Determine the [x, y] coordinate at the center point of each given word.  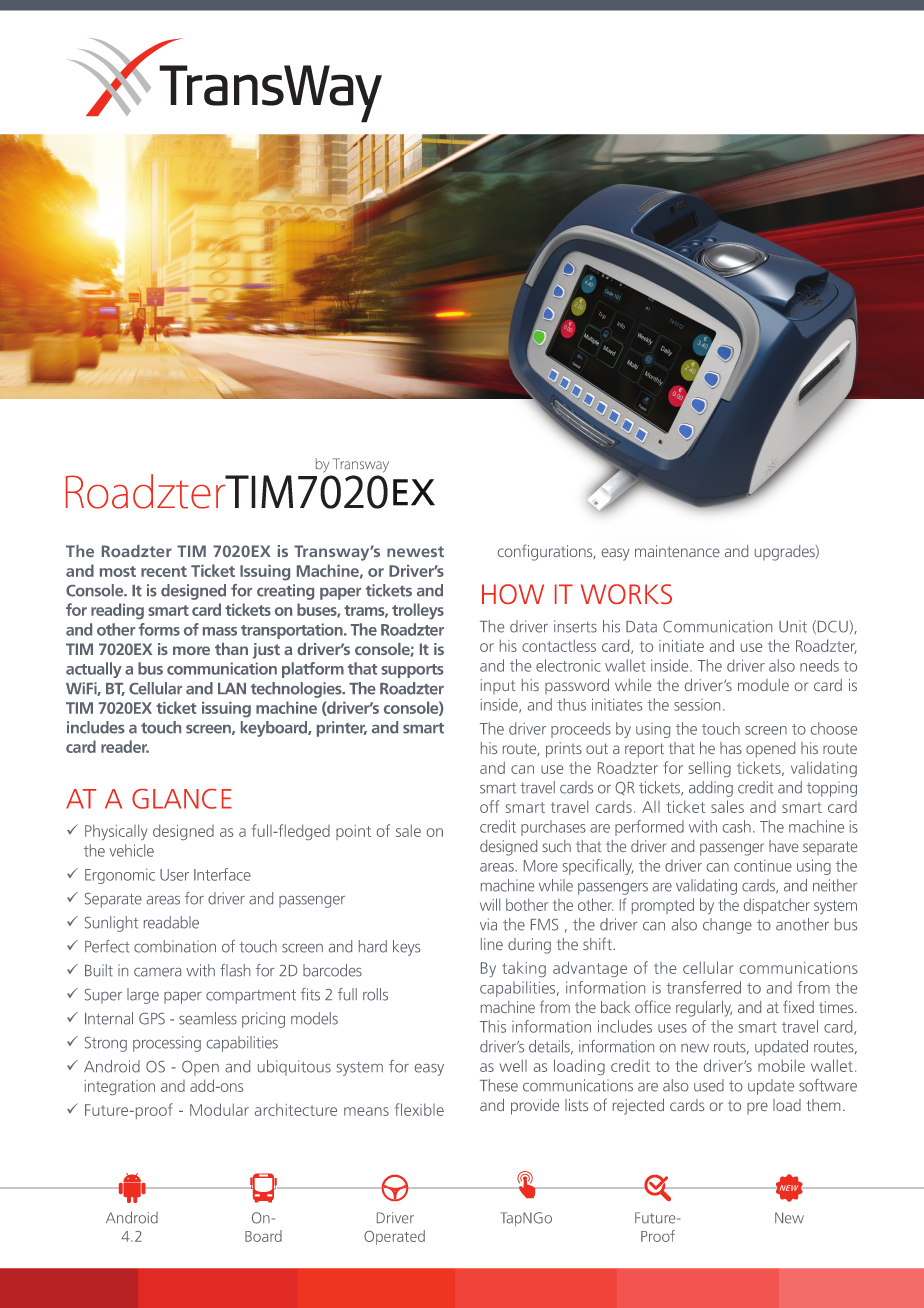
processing [167, 1044]
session [697, 705]
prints [564, 750]
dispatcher [777, 906]
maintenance [677, 551]
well [513, 1065]
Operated [394, 1237]
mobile [781, 1065]
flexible [419, 1109]
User [174, 875]
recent [164, 571]
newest [415, 551]
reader [125, 746]
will [490, 904]
